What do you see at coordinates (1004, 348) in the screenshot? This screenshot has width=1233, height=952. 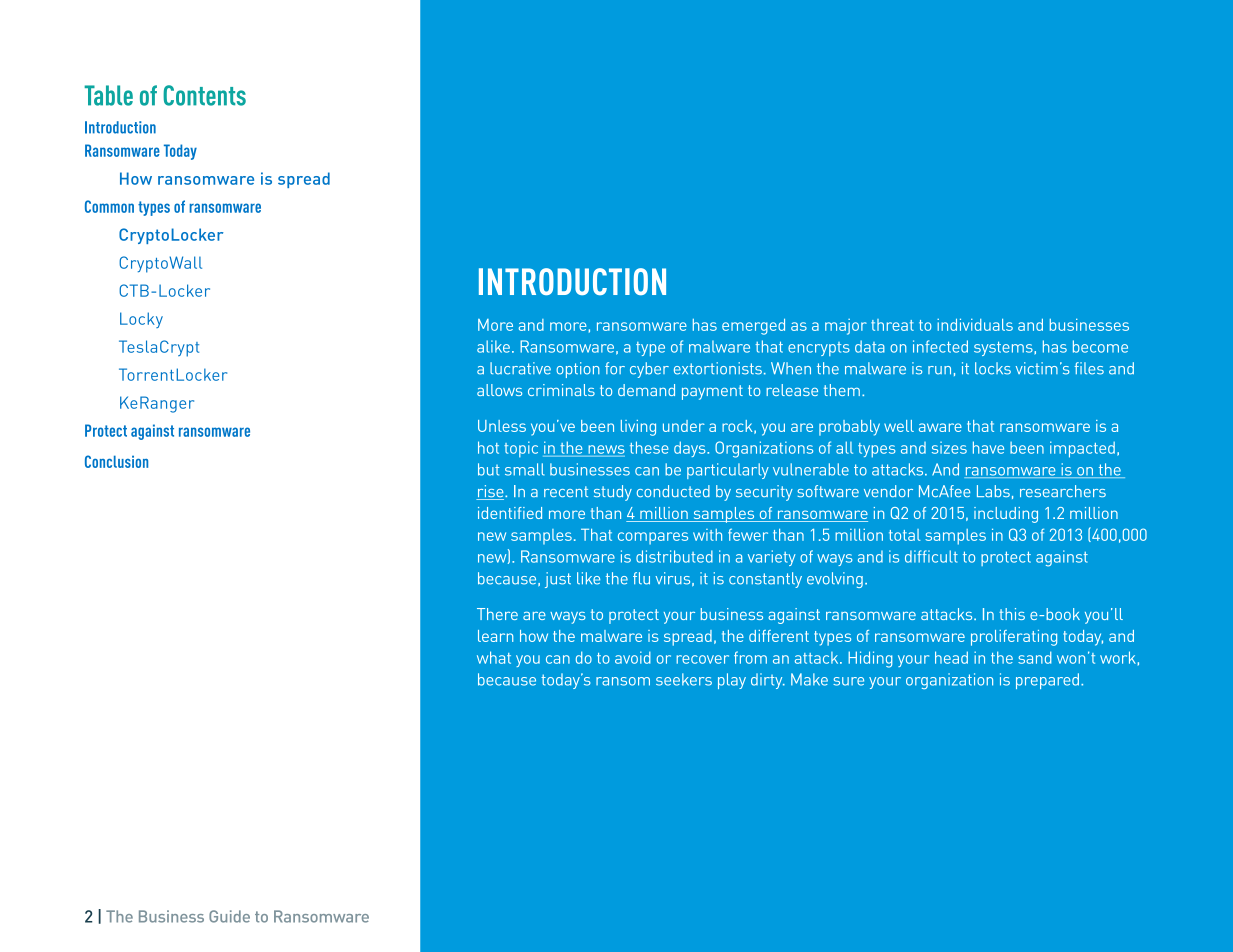 I see `systems` at bounding box center [1004, 348].
